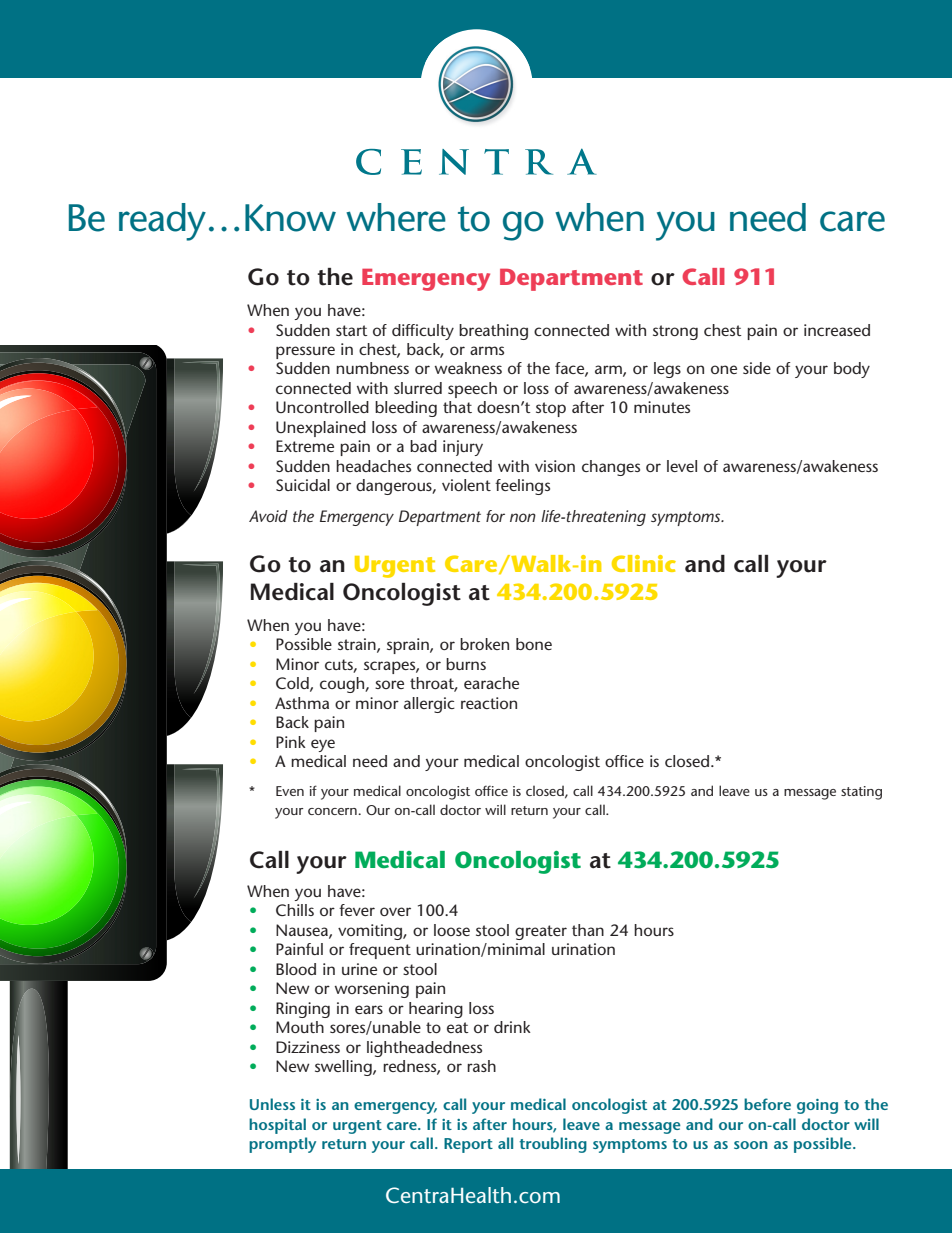  I want to click on greater, so click(541, 932).
